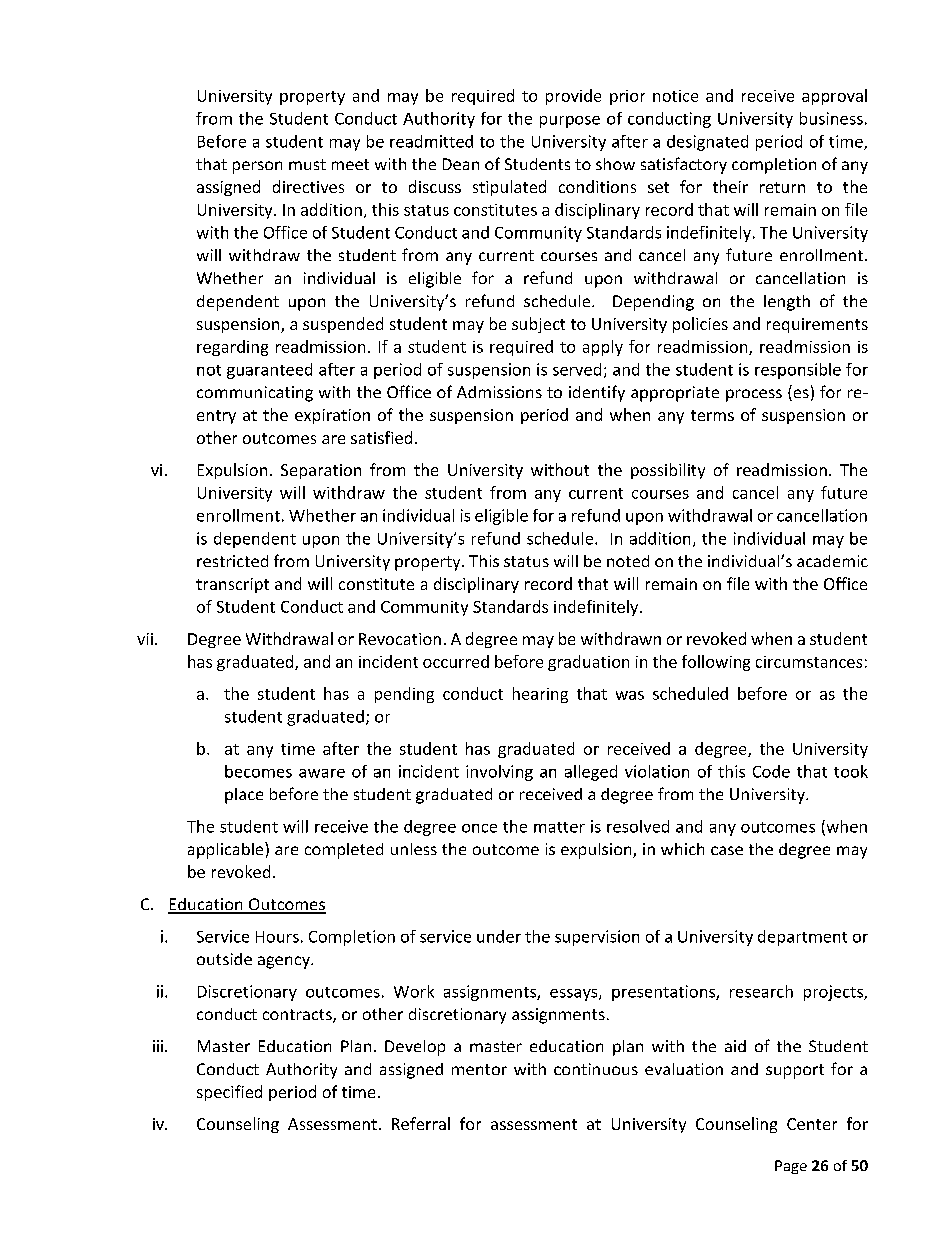 The image size is (952, 1233). Describe the element at coordinates (727, 850) in the page. I see `case` at that location.
